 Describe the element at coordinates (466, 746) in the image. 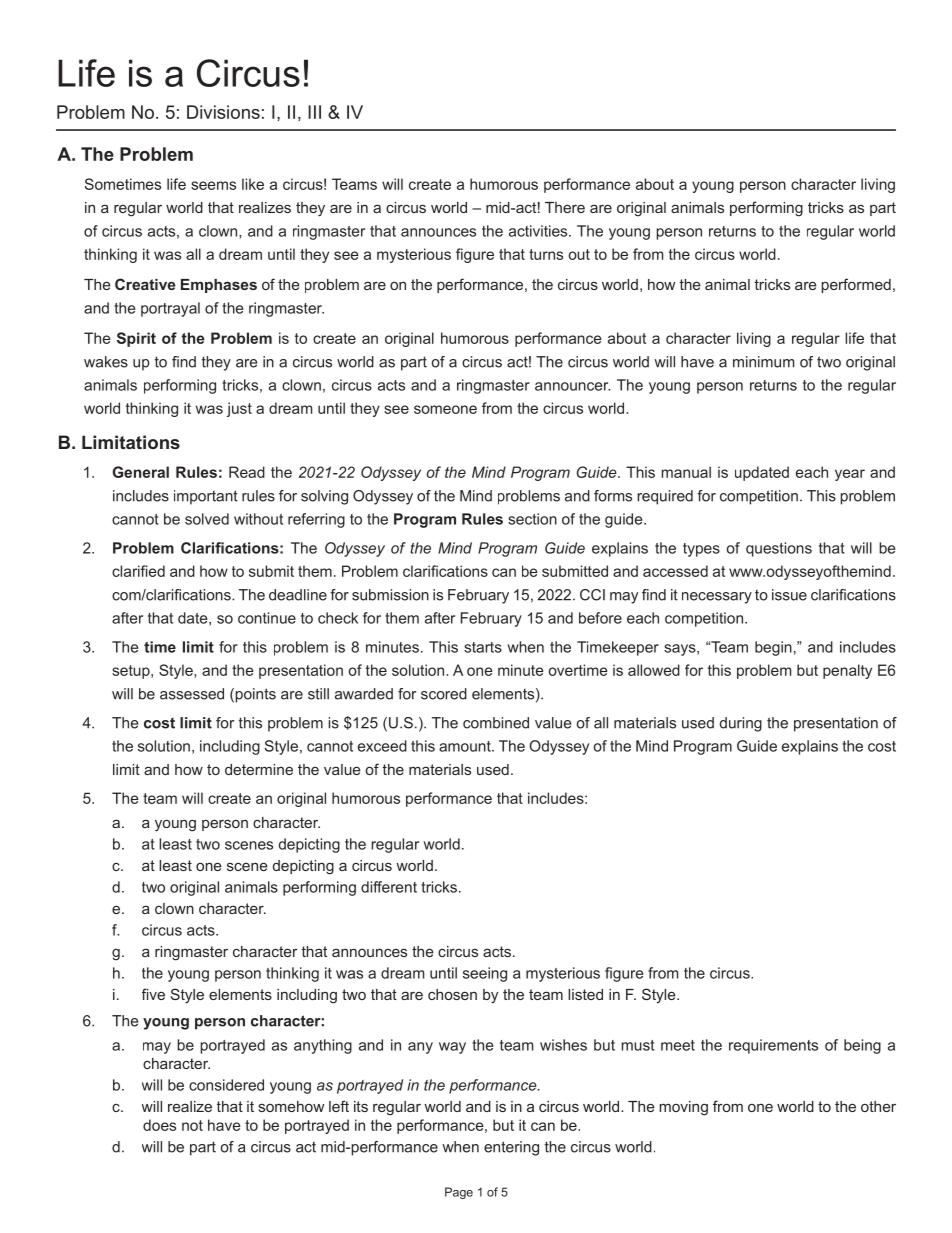

I see `amount` at that location.
